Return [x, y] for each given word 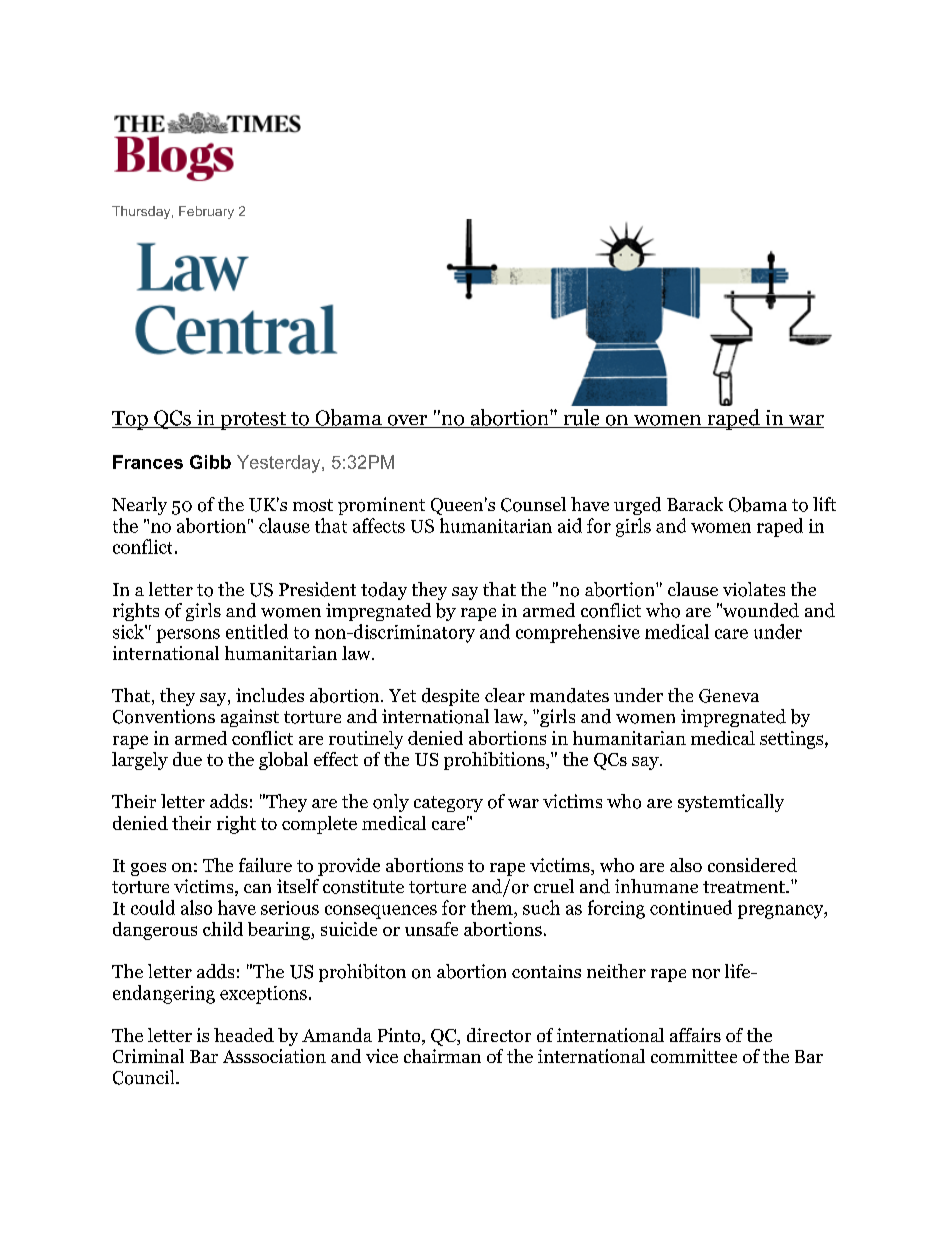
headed [244, 1035]
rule [581, 418]
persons [188, 636]
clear [505, 695]
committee [694, 1056]
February [206, 212]
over [407, 421]
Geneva [729, 696]
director [499, 1035]
